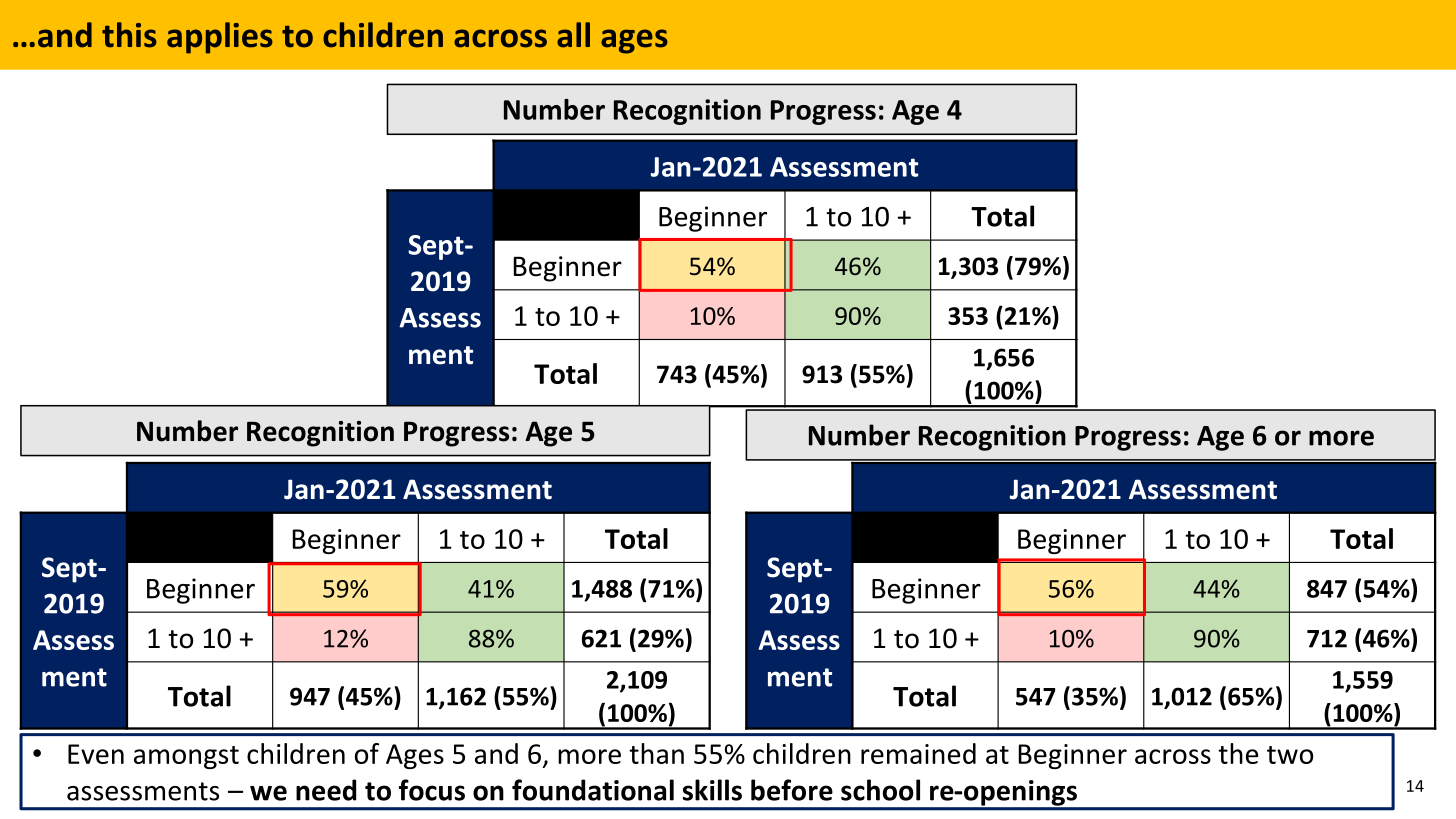 The width and height of the screenshot is (1456, 819). What do you see at coordinates (918, 753) in the screenshot?
I see `remained` at bounding box center [918, 753].
